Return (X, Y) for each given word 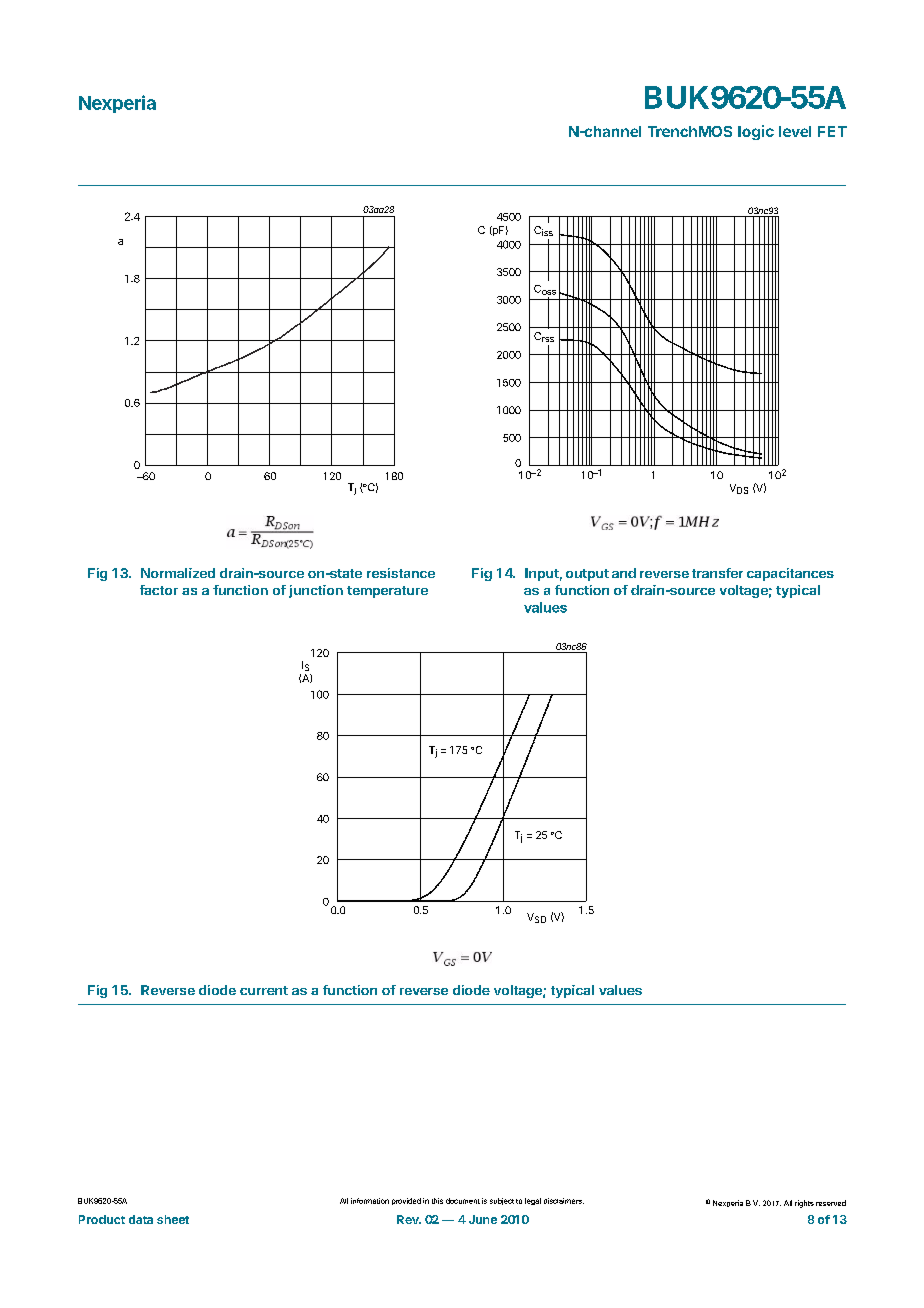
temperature (387, 592)
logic (756, 132)
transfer (717, 573)
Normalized (178, 573)
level (795, 131)
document (463, 1201)
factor (159, 590)
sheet (173, 1219)
